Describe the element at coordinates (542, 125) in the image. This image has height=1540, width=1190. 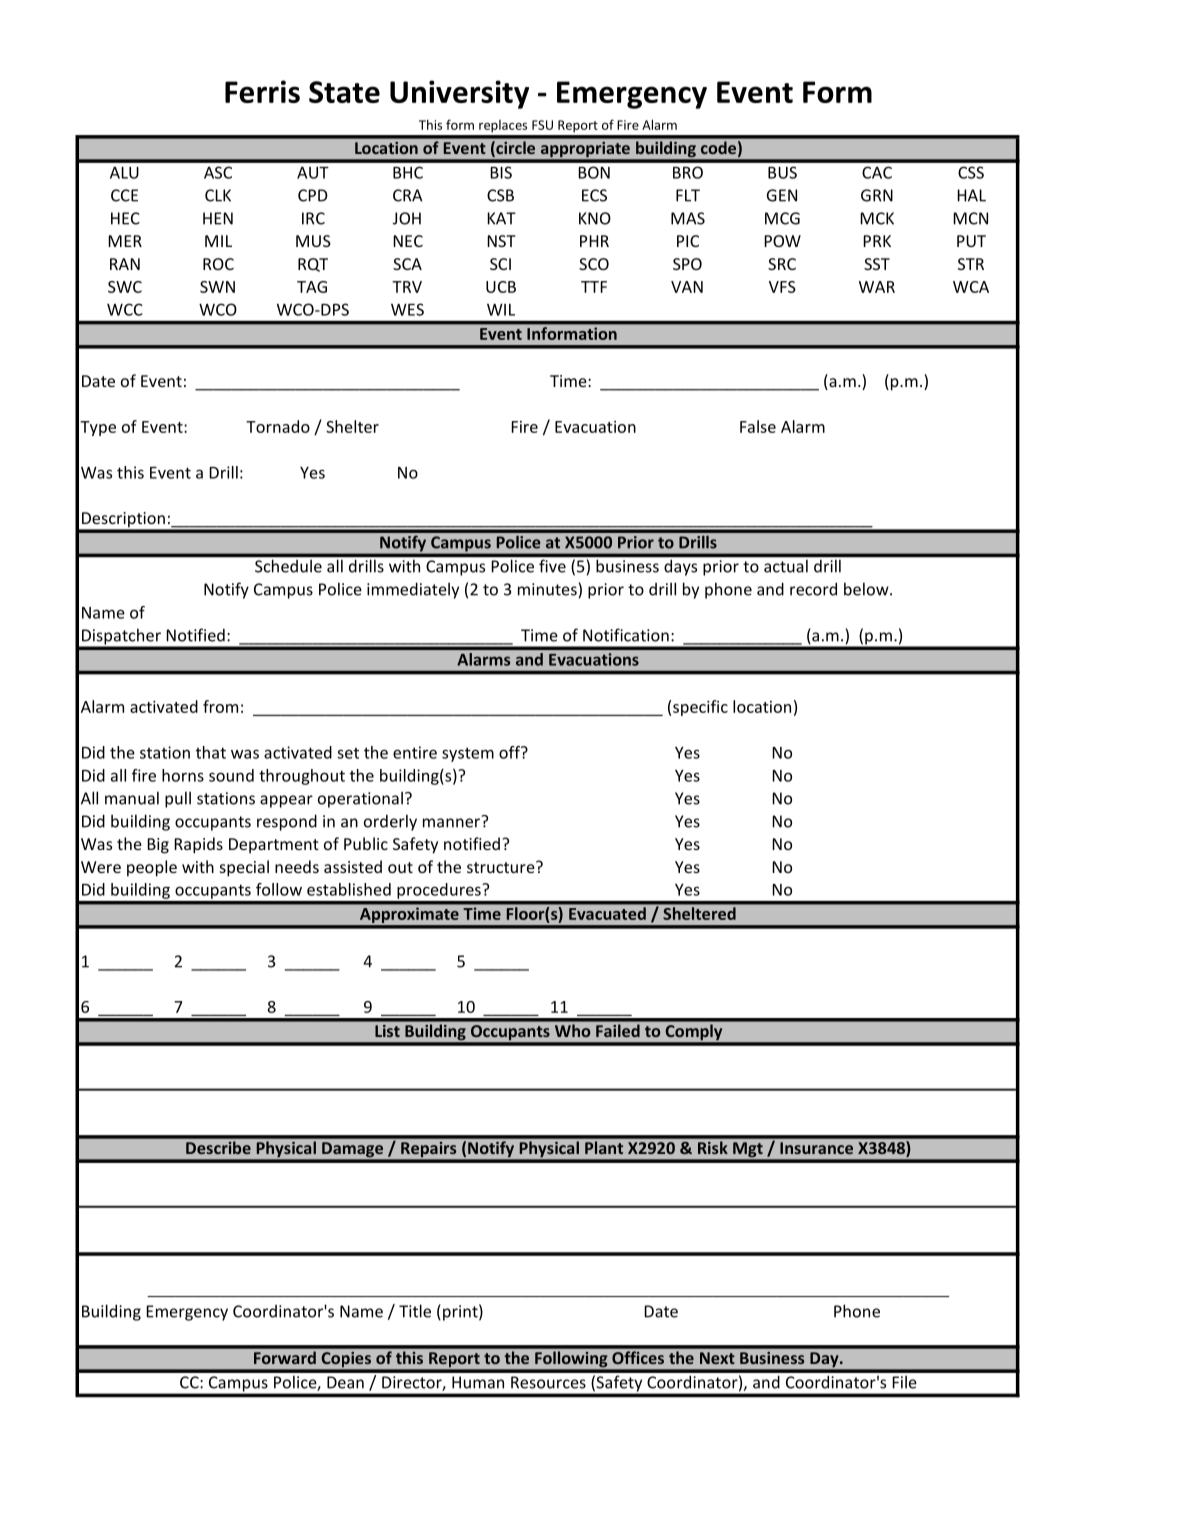
I see `FSU` at that location.
